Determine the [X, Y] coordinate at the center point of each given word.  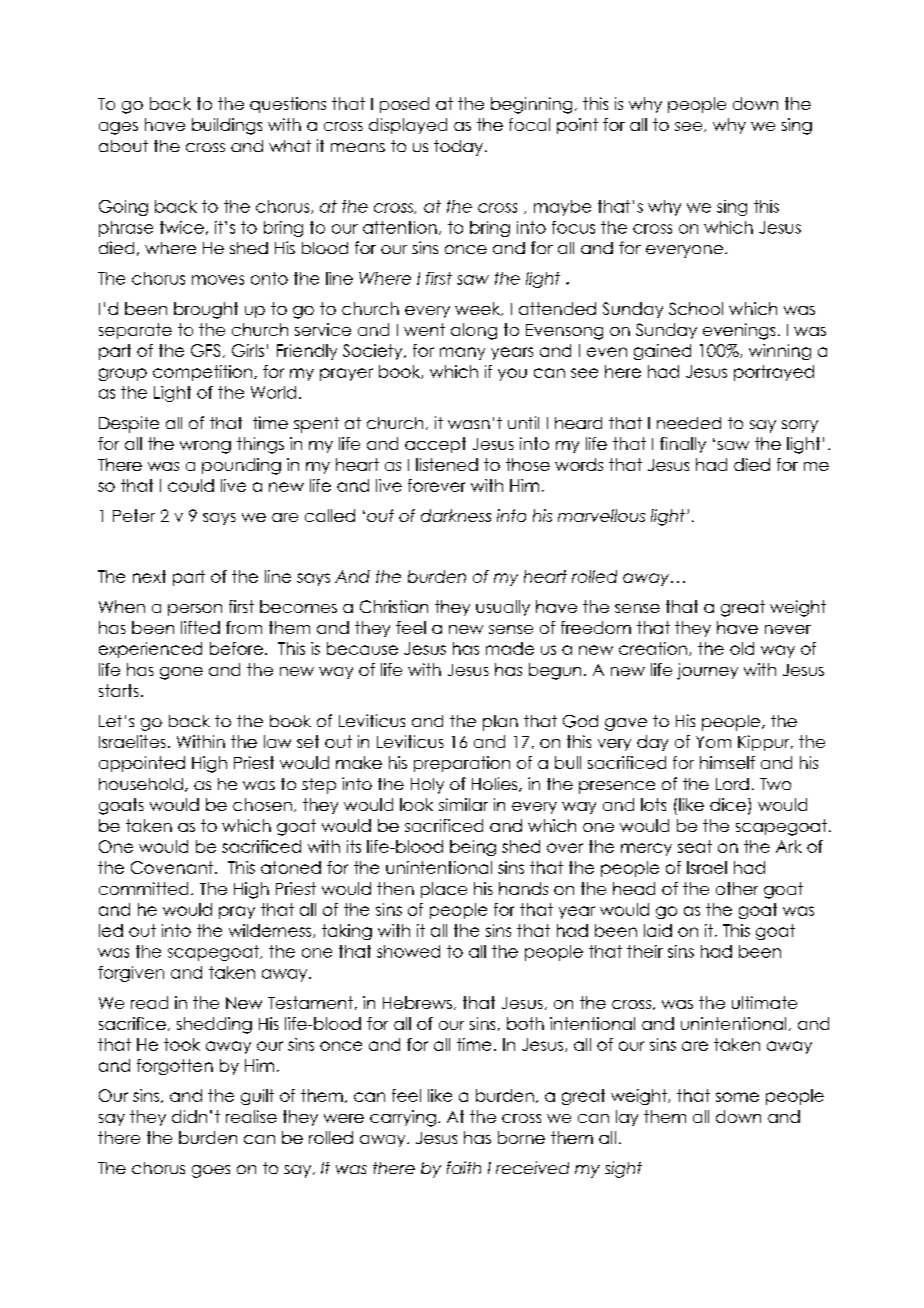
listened [447, 464]
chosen [262, 804]
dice [728, 804]
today [458, 148]
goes [211, 1171]
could [191, 485]
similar [463, 804]
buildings [227, 126]
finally [683, 445]
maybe [562, 208]
